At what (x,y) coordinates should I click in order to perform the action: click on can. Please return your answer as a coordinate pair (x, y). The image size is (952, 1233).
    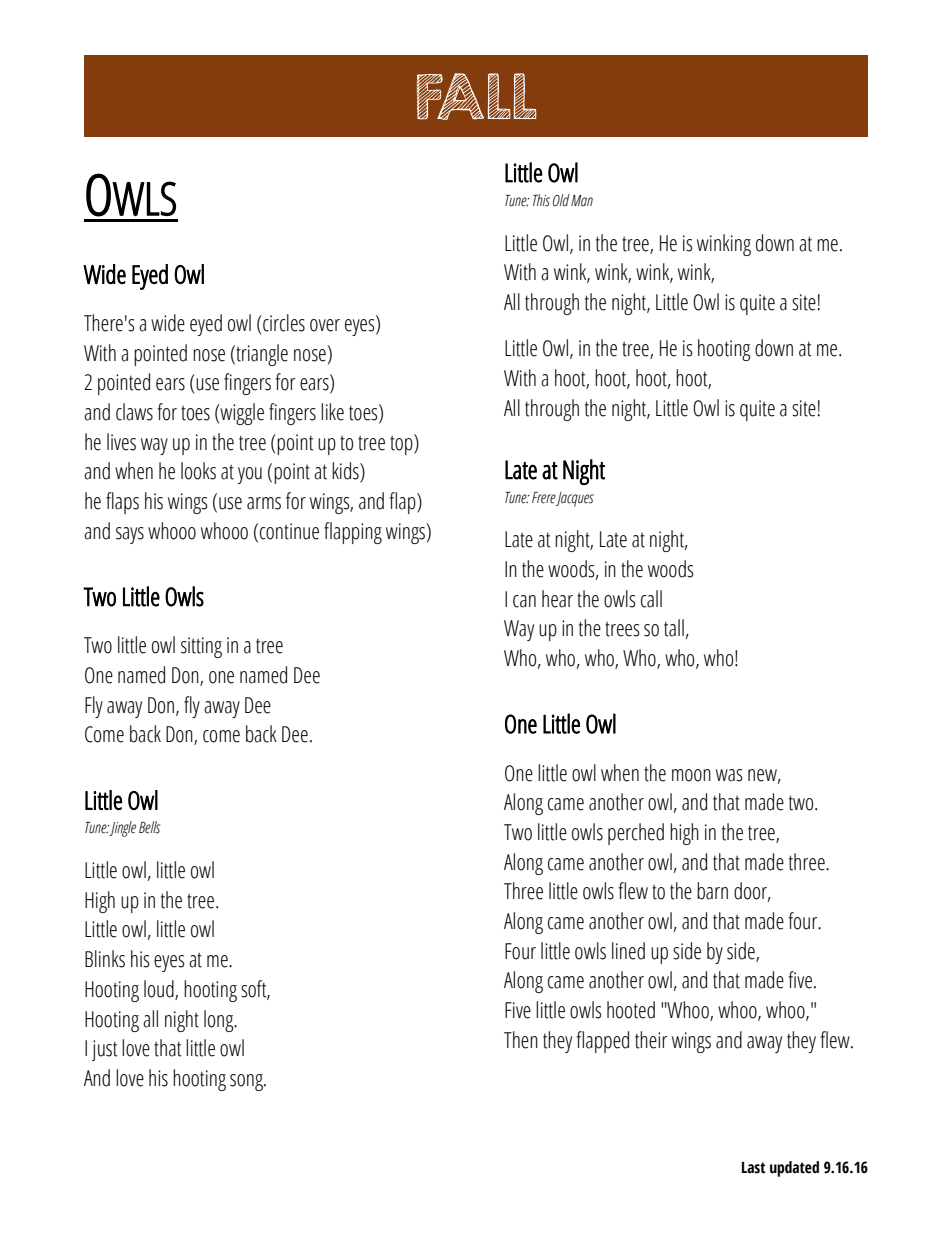
    Looking at the image, I should click on (524, 601).
